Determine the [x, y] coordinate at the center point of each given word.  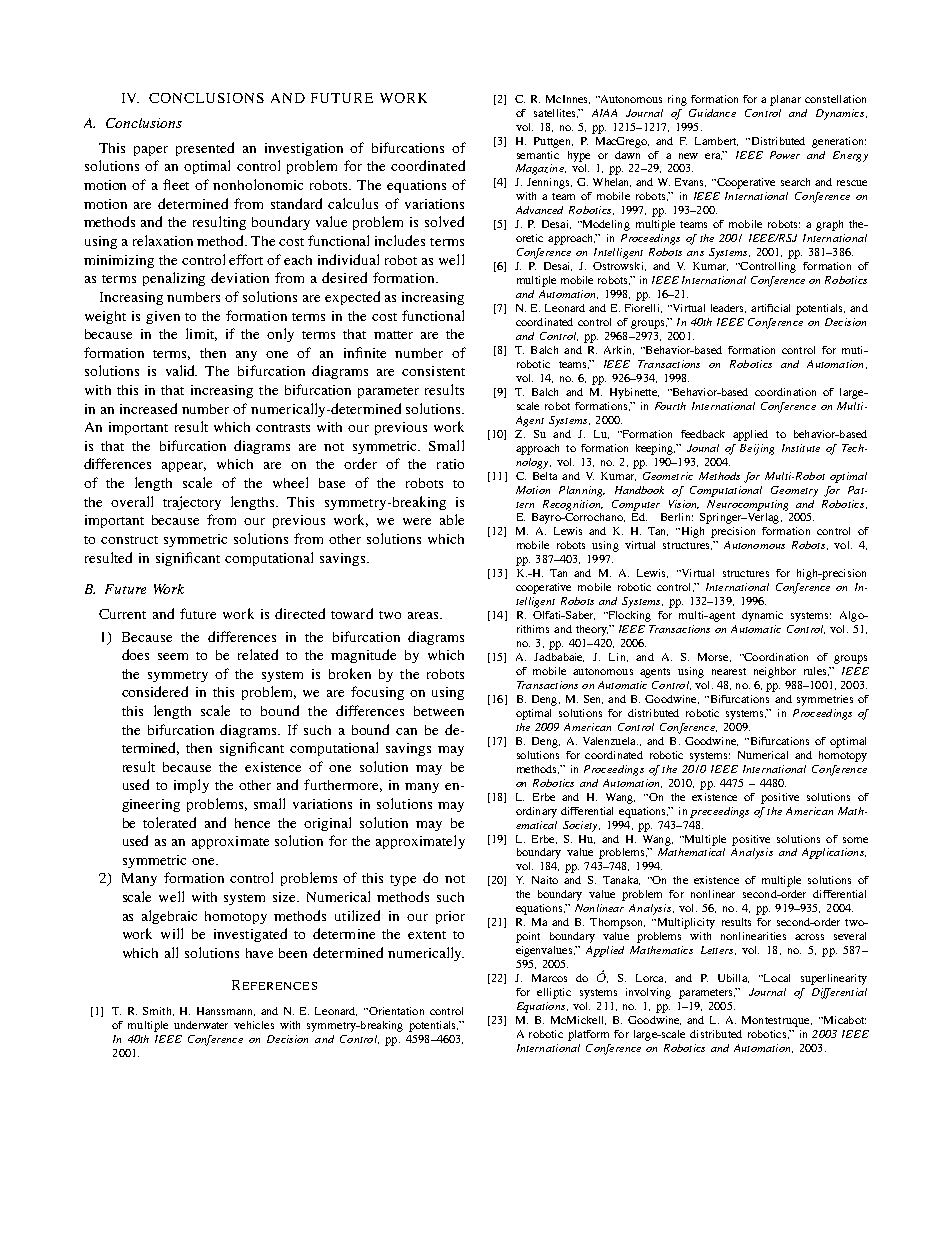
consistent [433, 371]
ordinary [536, 812]
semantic [538, 155]
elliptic [554, 993]
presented [205, 149]
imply [191, 786]
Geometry [794, 491]
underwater [201, 1025]
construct [129, 540]
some [855, 840]
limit [201, 334]
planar [785, 100]
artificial [770, 308]
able [452, 519]
